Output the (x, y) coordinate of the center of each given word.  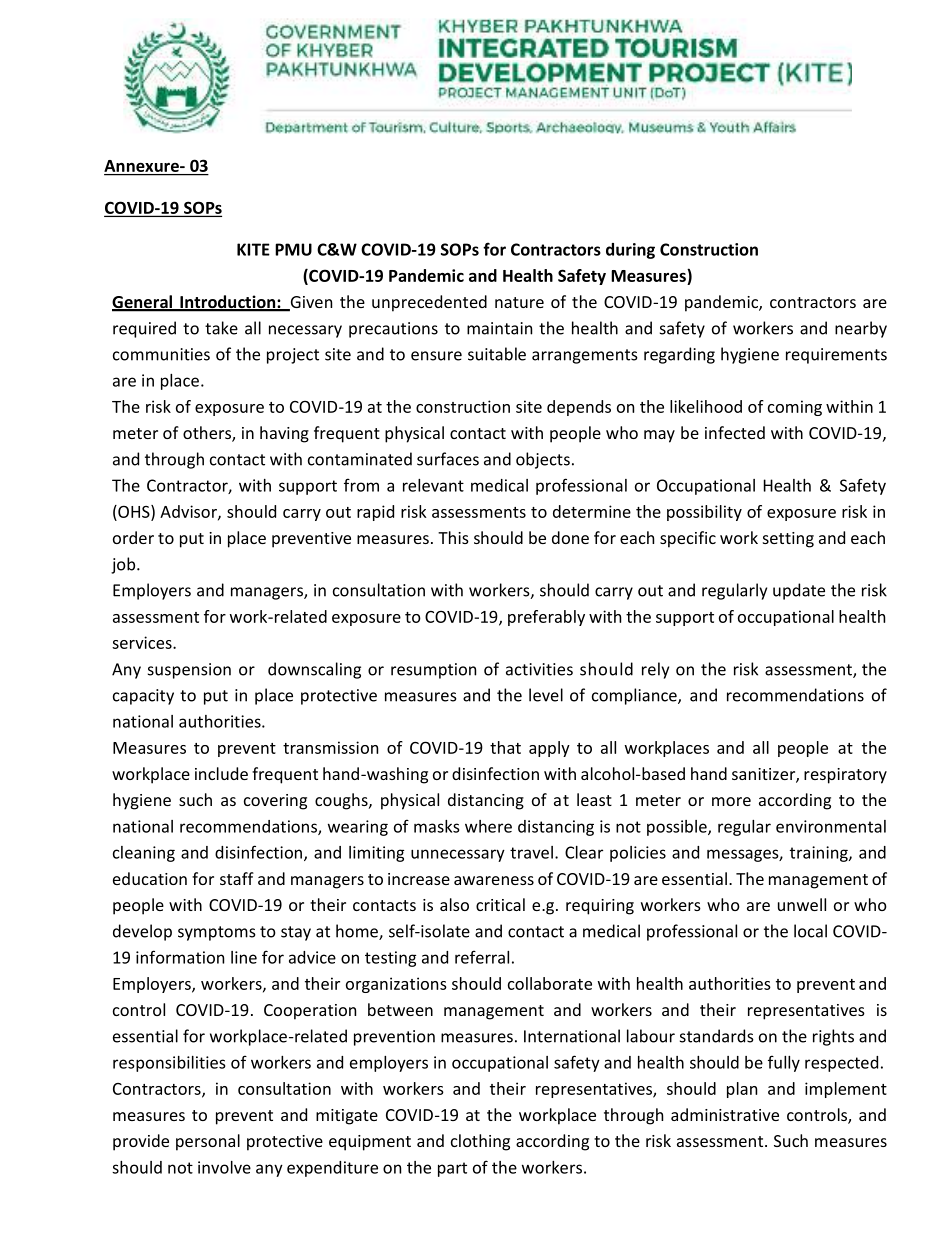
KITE (253, 249)
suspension (189, 671)
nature (519, 302)
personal (208, 1142)
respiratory (845, 776)
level (546, 695)
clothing (480, 1142)
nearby (861, 329)
